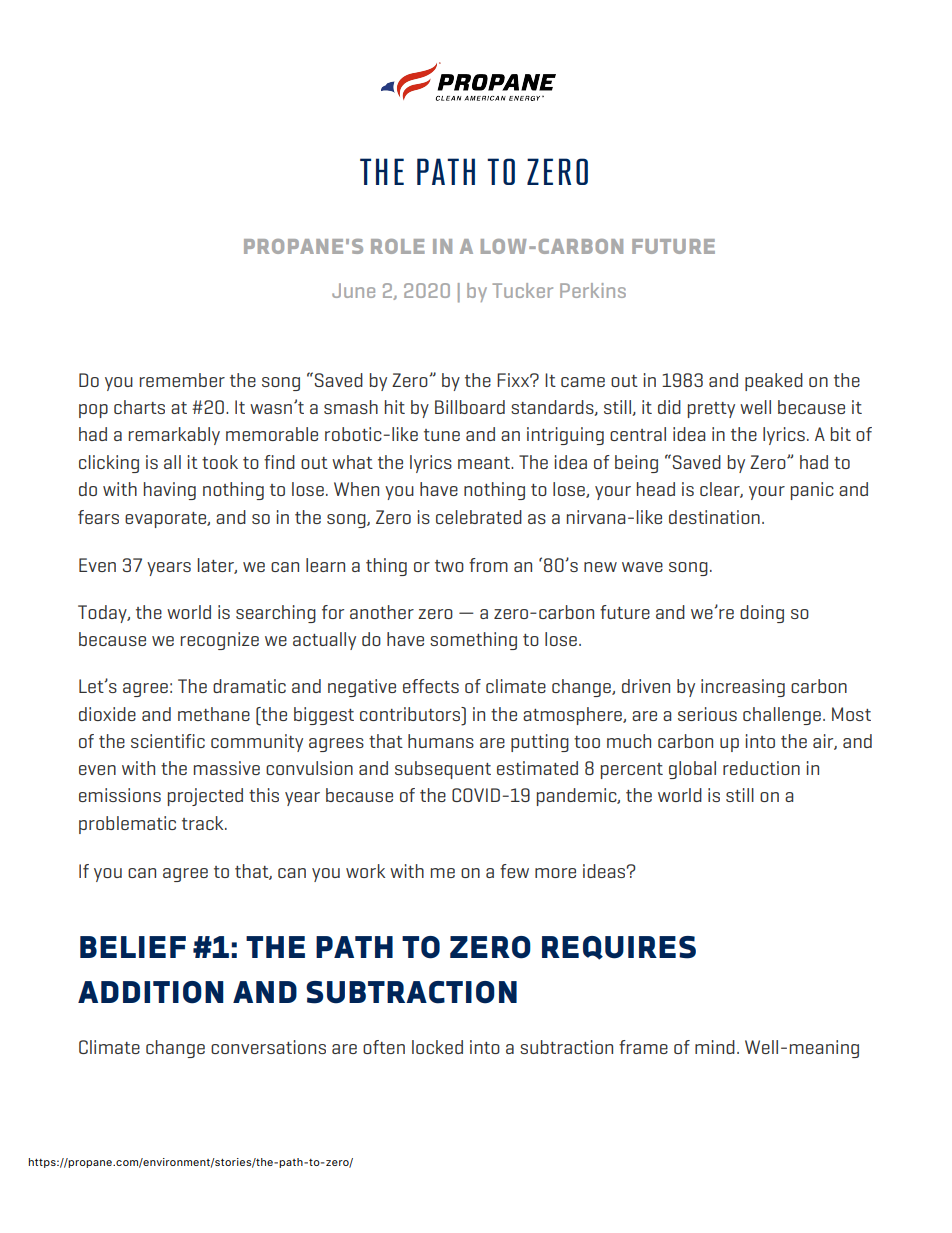  Describe the element at coordinates (761, 768) in the image. I see `reduction` at that location.
